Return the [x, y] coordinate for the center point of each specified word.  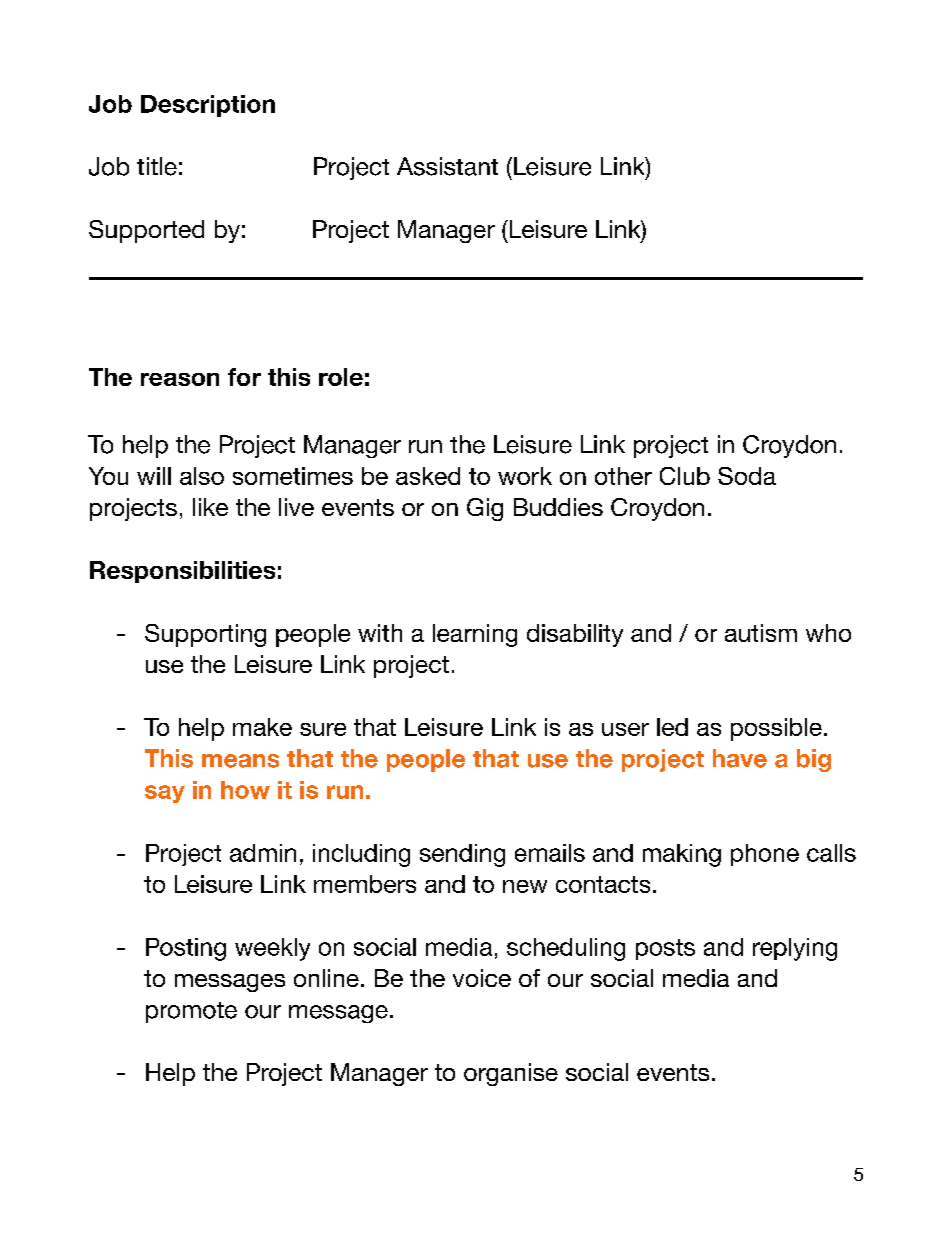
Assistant [447, 166]
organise [511, 1074]
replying [795, 949]
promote [191, 1012]
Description [208, 106]
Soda [747, 476]
